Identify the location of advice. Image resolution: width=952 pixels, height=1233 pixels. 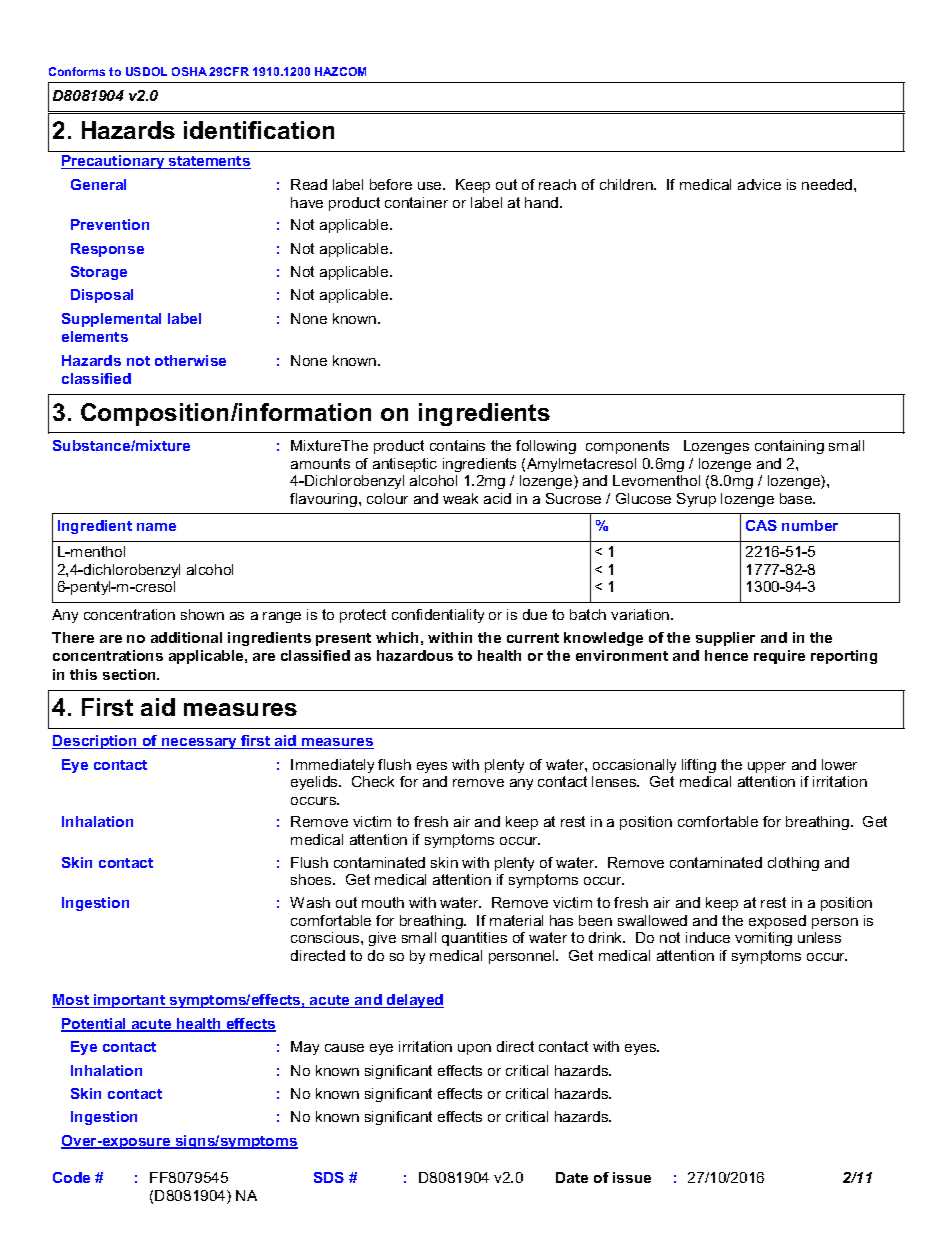
(759, 184).
